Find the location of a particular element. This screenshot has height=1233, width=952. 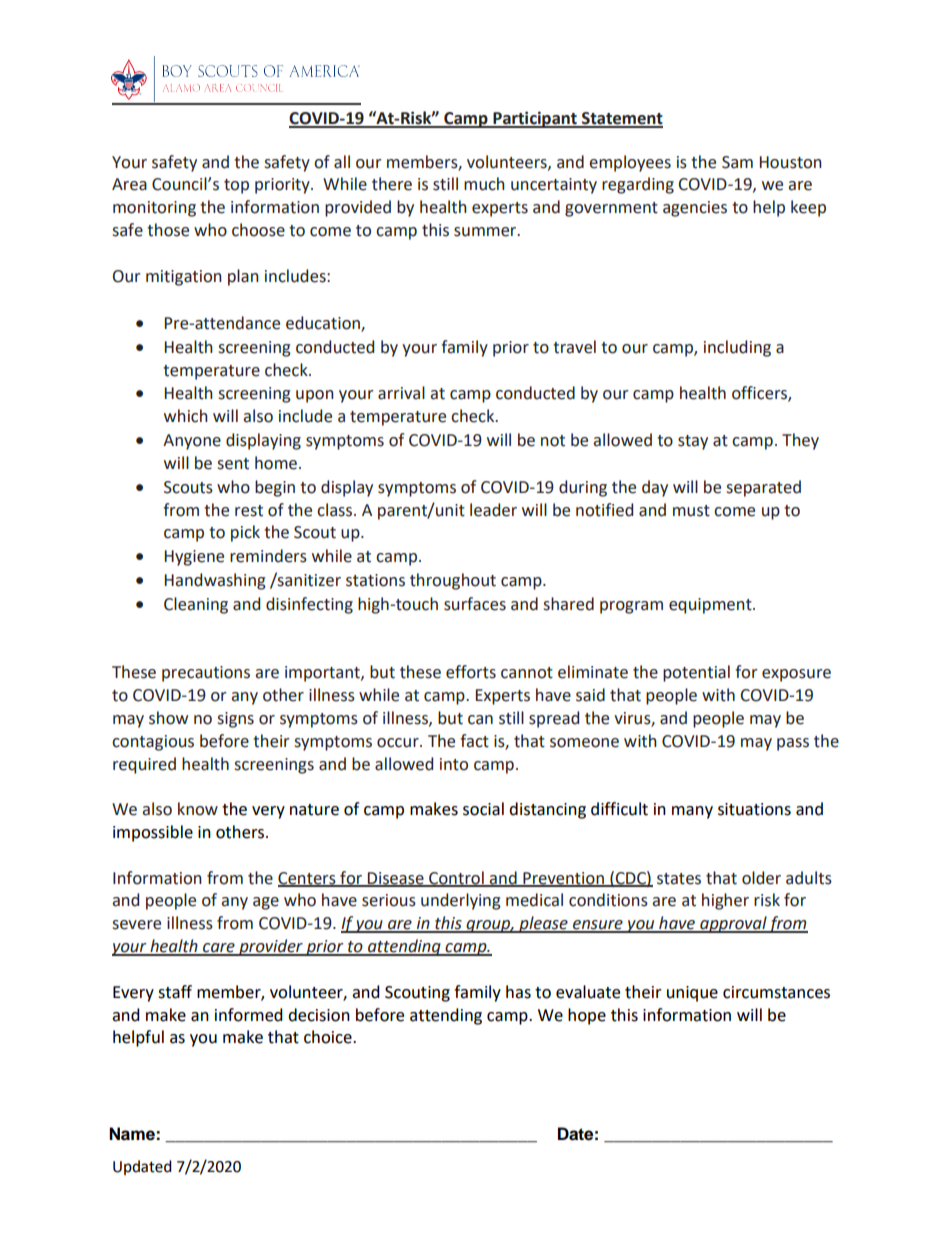

fact is located at coordinates (474, 741).
